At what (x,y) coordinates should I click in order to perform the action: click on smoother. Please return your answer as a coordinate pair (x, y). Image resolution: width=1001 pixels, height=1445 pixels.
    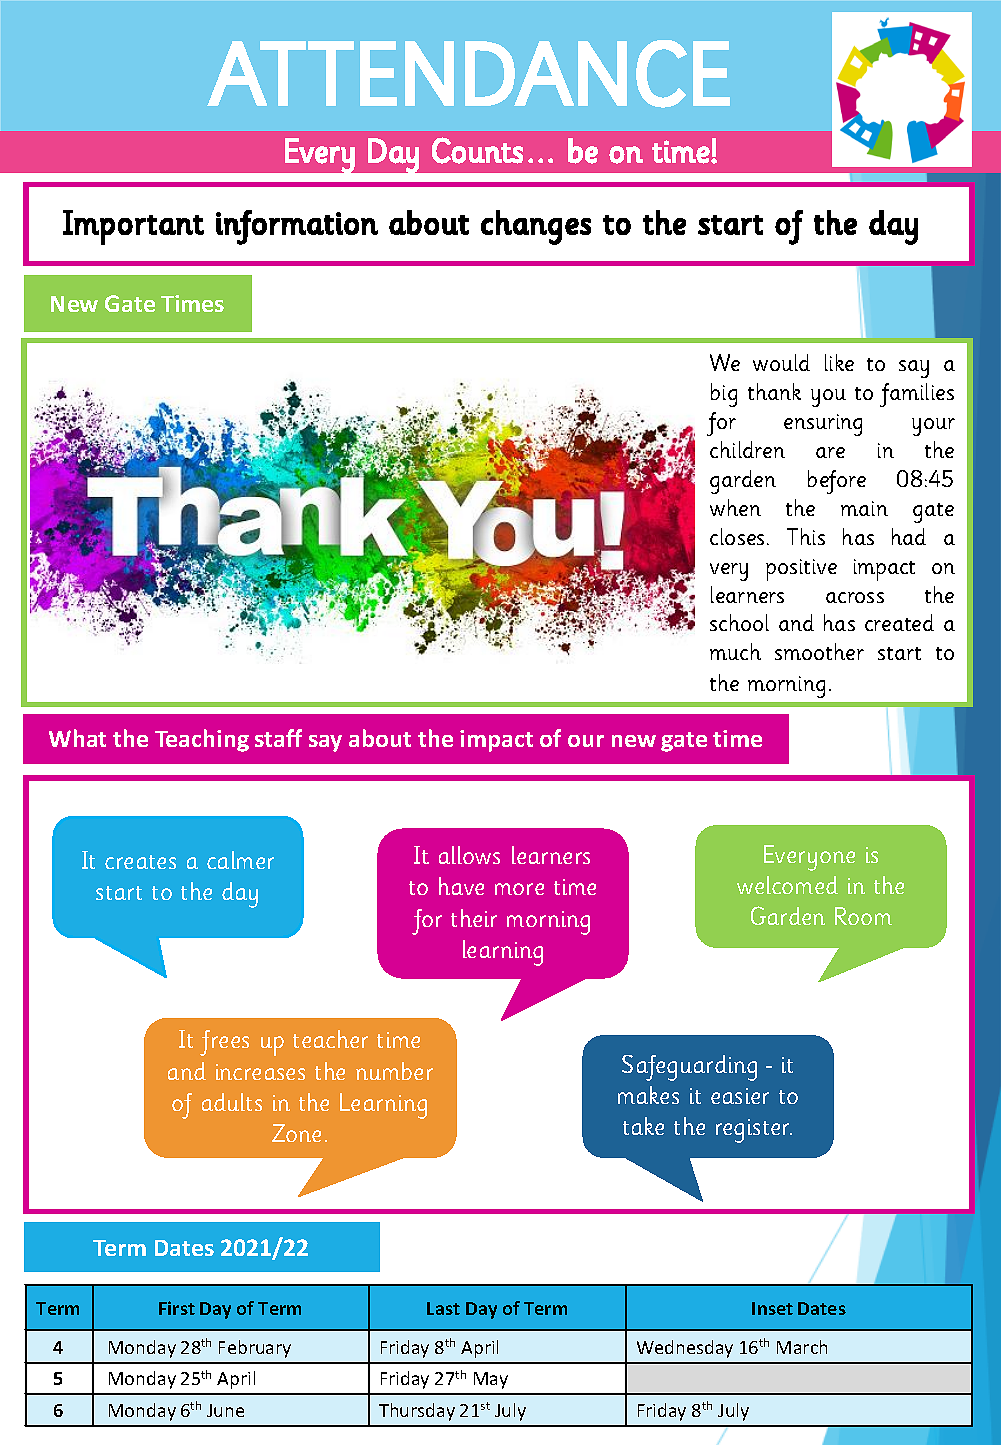
    Looking at the image, I should click on (819, 651).
